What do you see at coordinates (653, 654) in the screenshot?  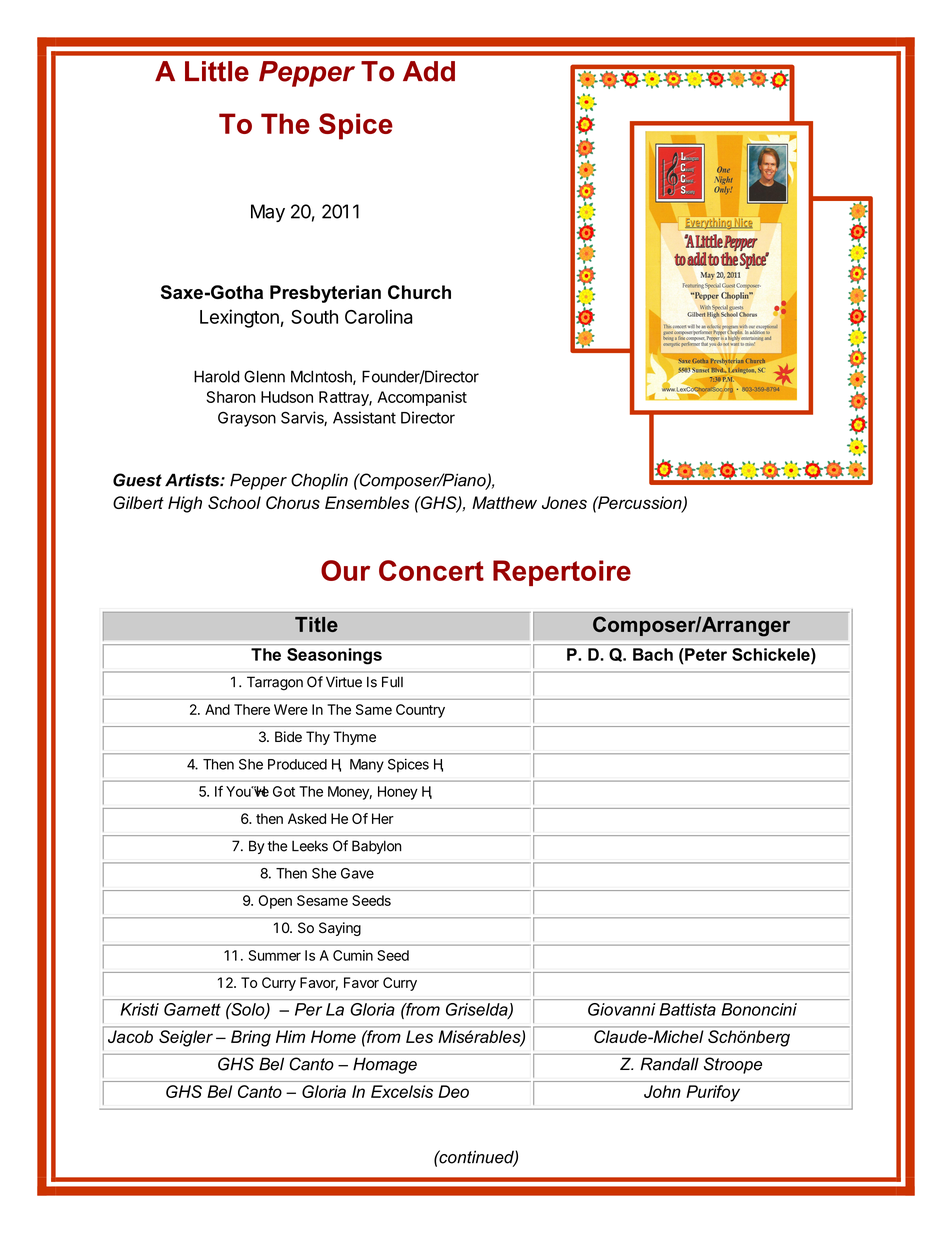 I see `Bach` at bounding box center [653, 654].
